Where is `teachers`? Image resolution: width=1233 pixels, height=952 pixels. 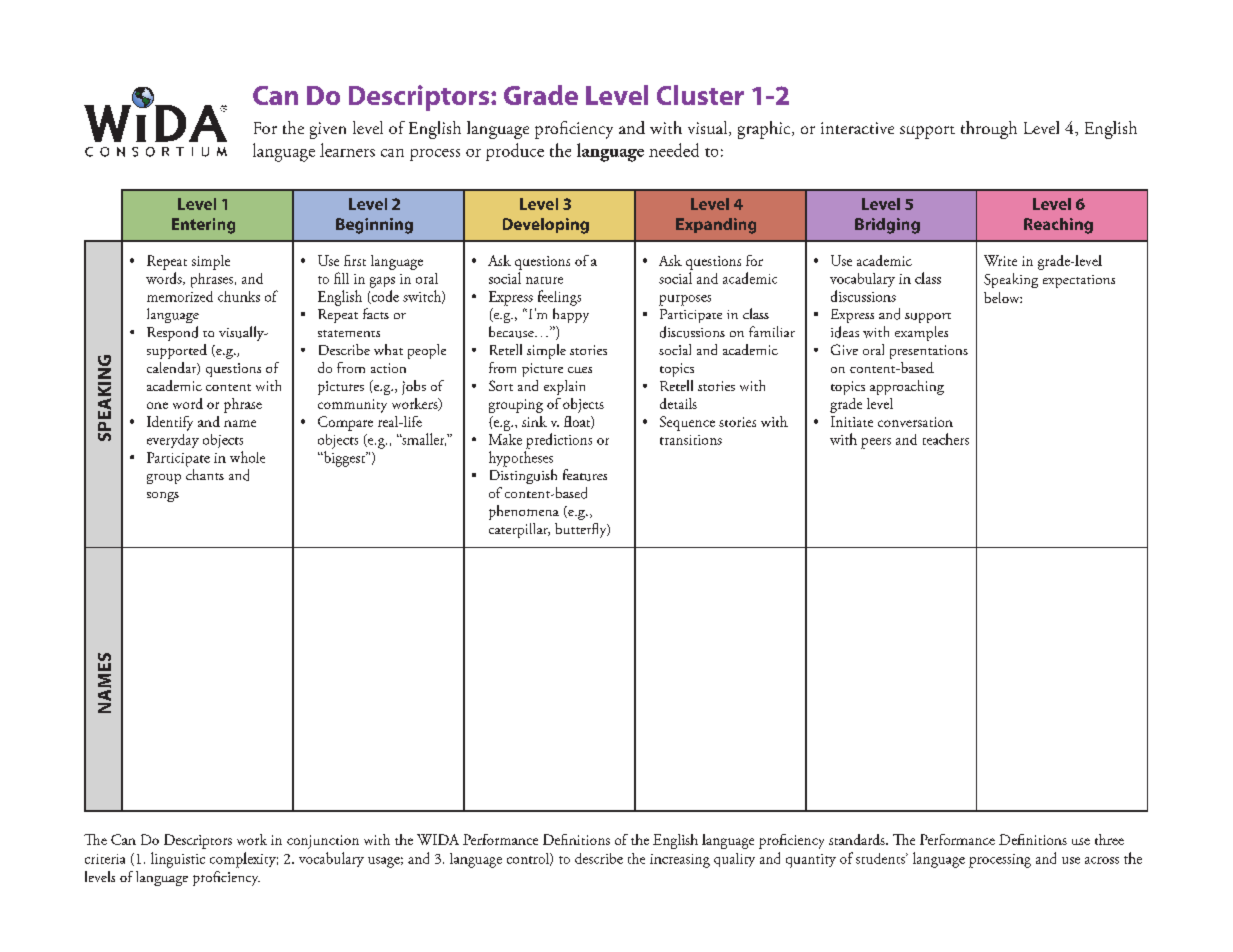 teachers is located at coordinates (946, 439).
